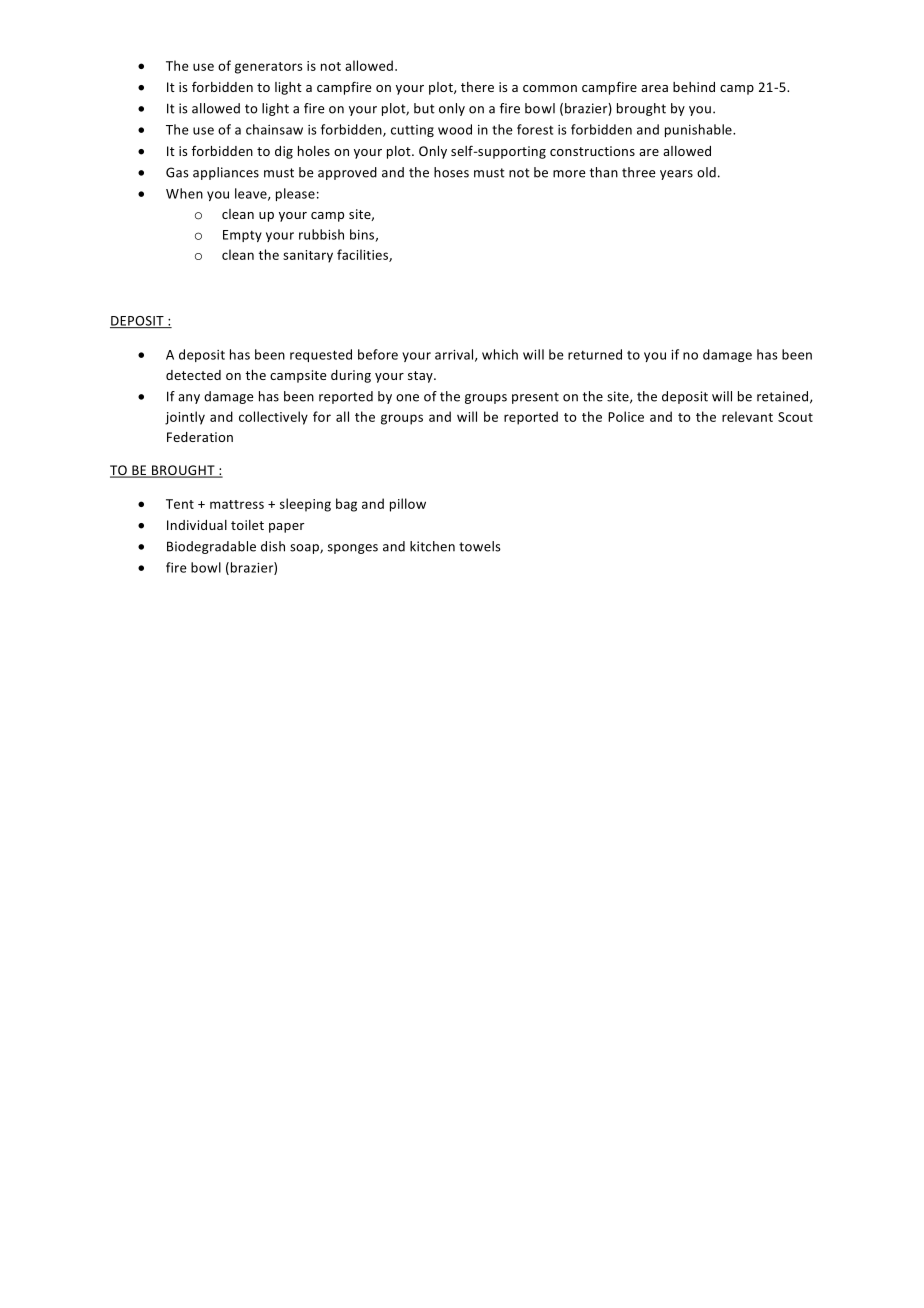 The image size is (924, 1308). Describe the element at coordinates (269, 68) in the screenshot. I see `generators` at that location.
